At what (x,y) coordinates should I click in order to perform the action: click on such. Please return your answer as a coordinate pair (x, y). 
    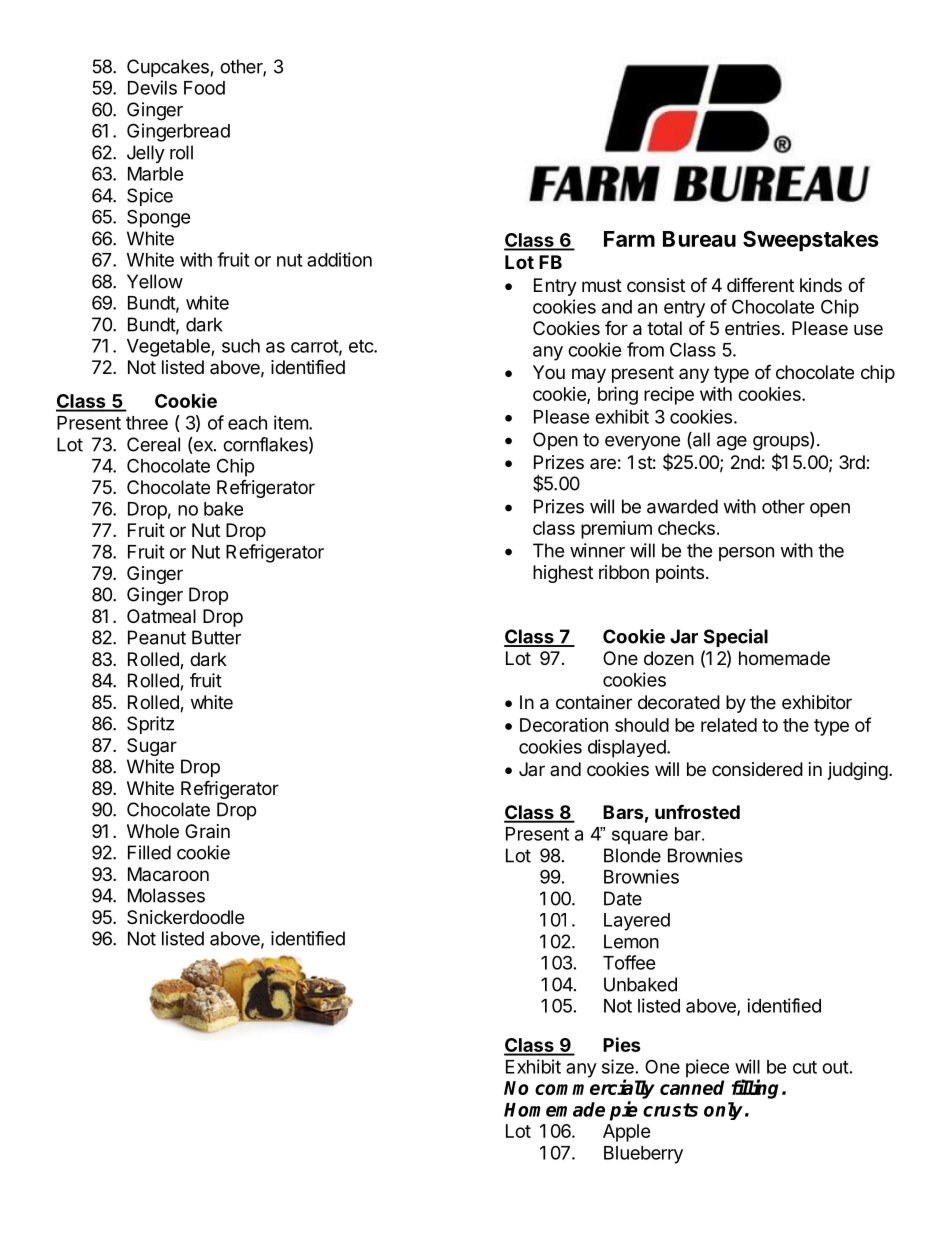
    Looking at the image, I should click on (241, 346).
